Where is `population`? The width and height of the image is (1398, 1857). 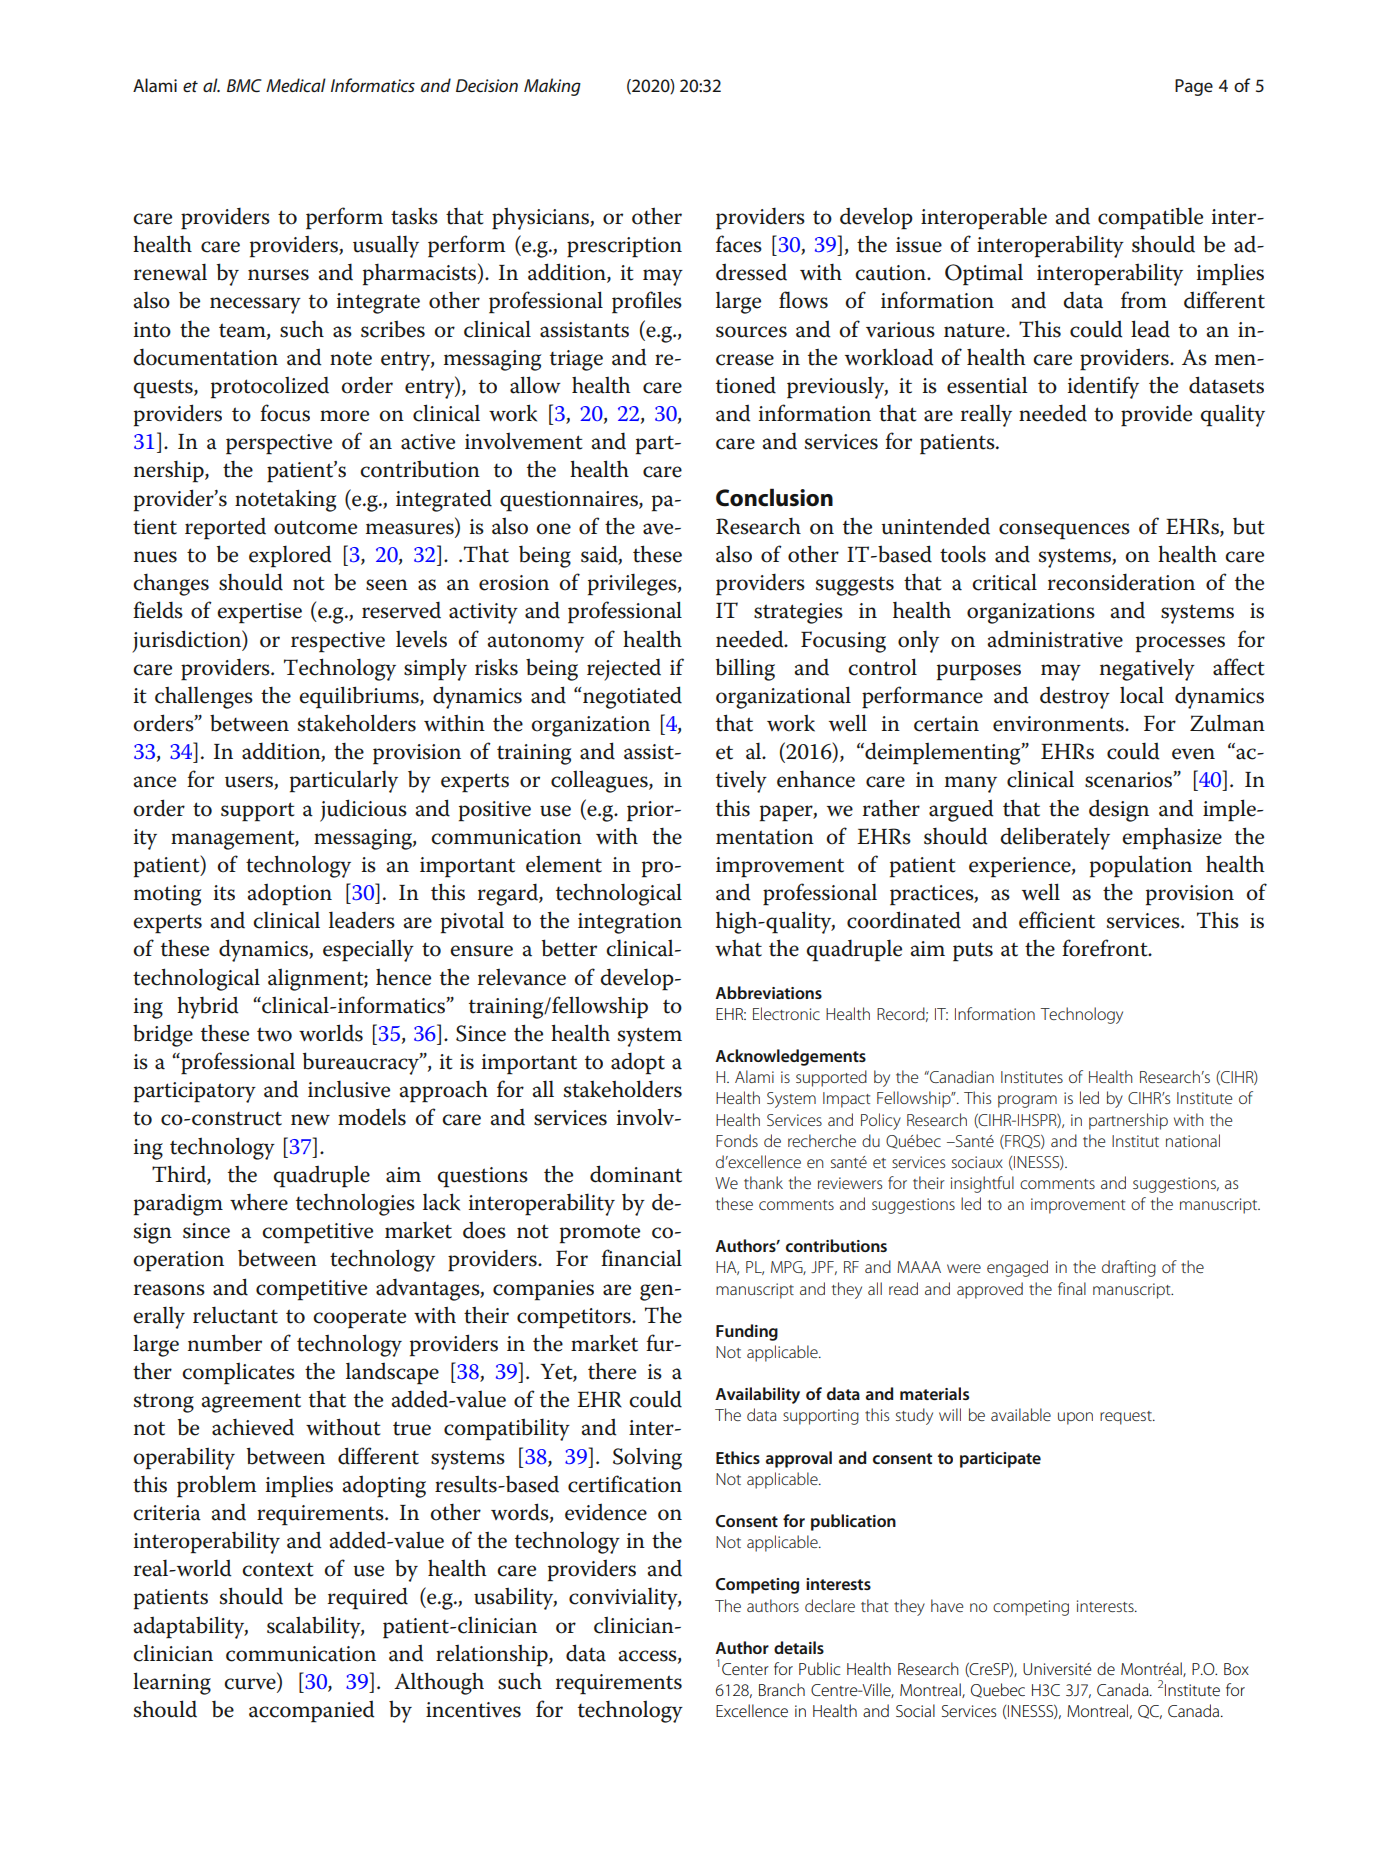
population is located at coordinates (1141, 866).
